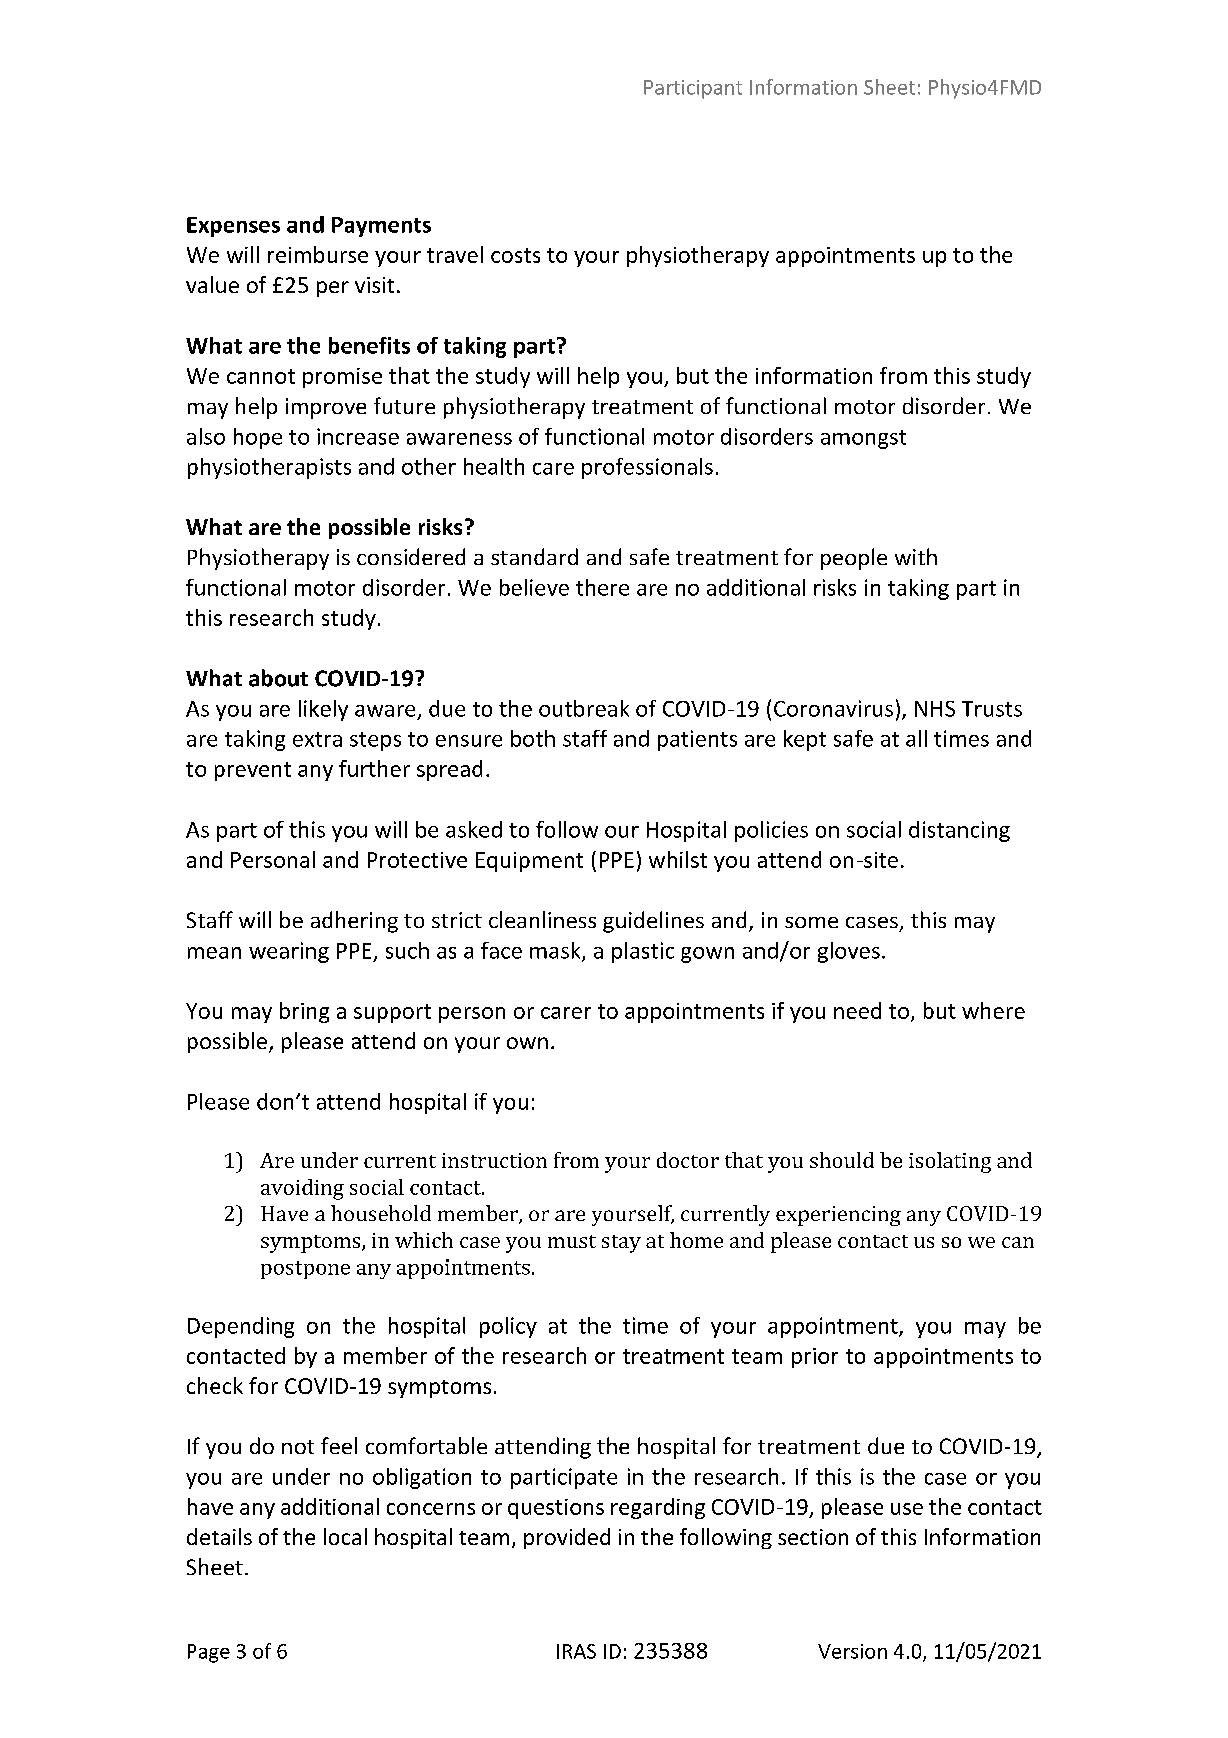 Image resolution: width=1228 pixels, height=1738 pixels. Describe the element at coordinates (529, 862) in the screenshot. I see `Equipment` at that location.
